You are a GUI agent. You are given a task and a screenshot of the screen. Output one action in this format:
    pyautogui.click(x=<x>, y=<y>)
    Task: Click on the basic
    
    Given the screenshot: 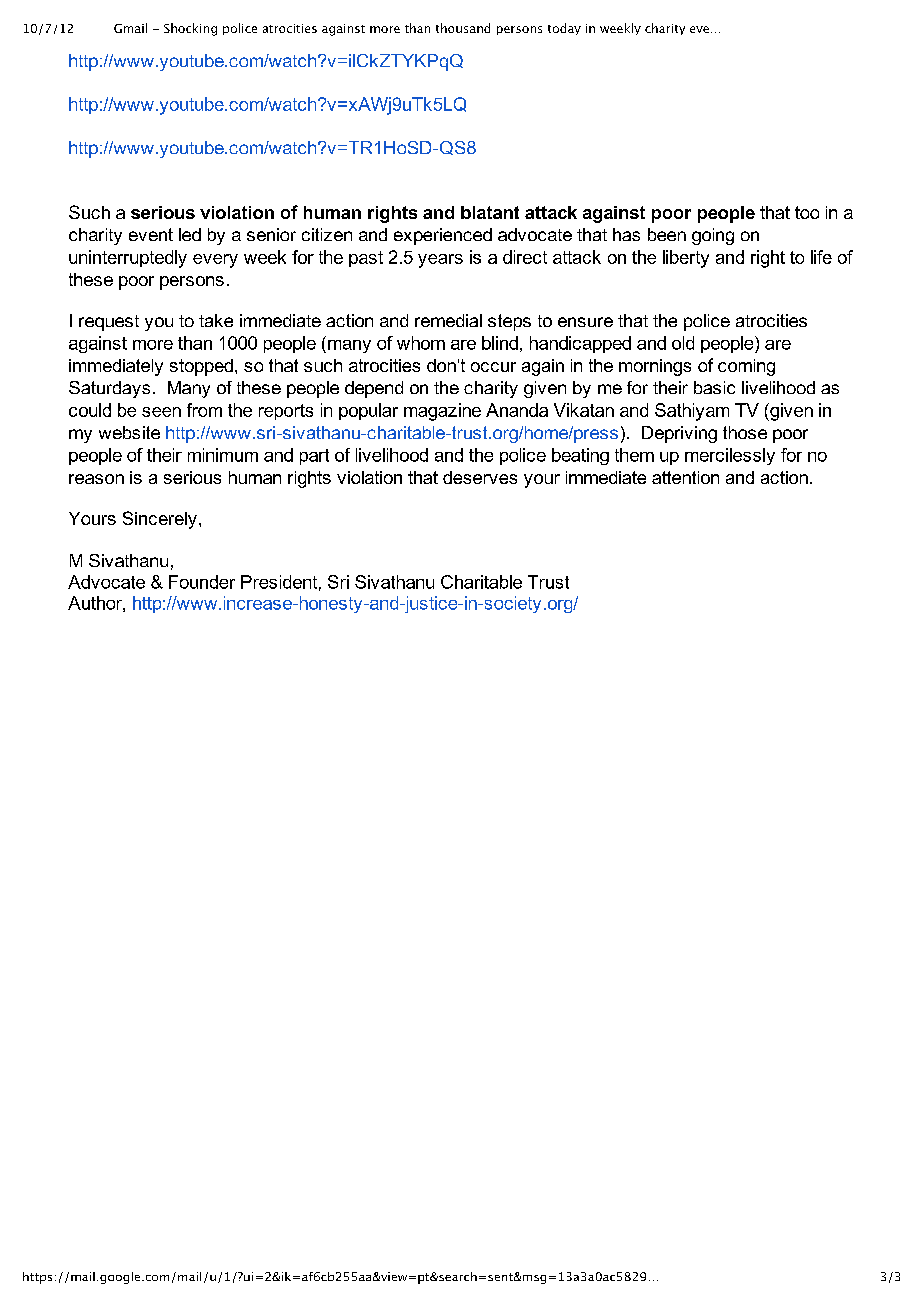 What is the action you would take?
    pyautogui.click(x=714, y=387)
